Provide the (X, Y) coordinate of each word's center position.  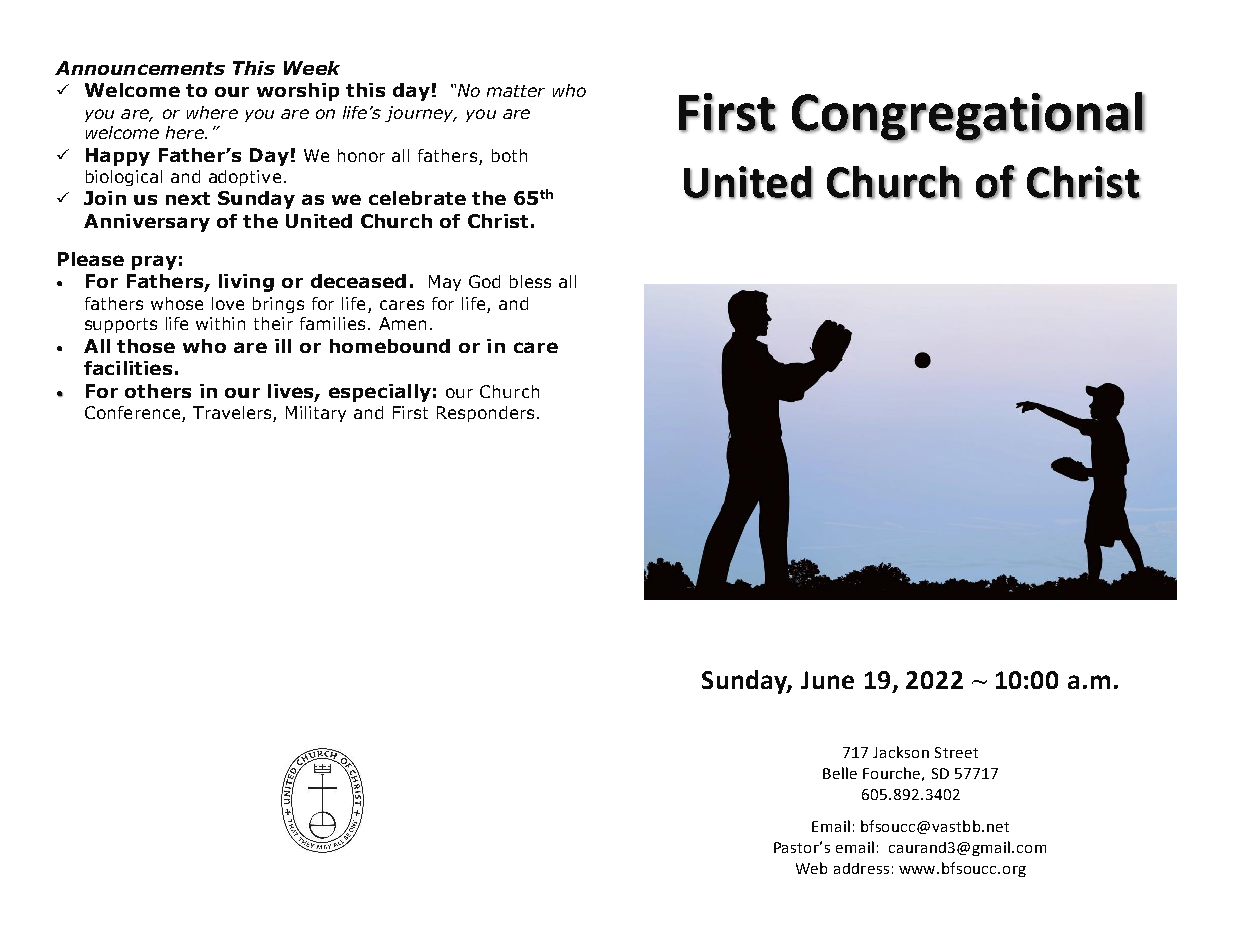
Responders (485, 414)
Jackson (901, 752)
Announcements (140, 68)
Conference (134, 414)
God (484, 281)
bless (530, 281)
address (861, 868)
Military (316, 414)
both (509, 155)
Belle (840, 773)
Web (811, 868)
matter (516, 91)
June (827, 680)
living (246, 283)
